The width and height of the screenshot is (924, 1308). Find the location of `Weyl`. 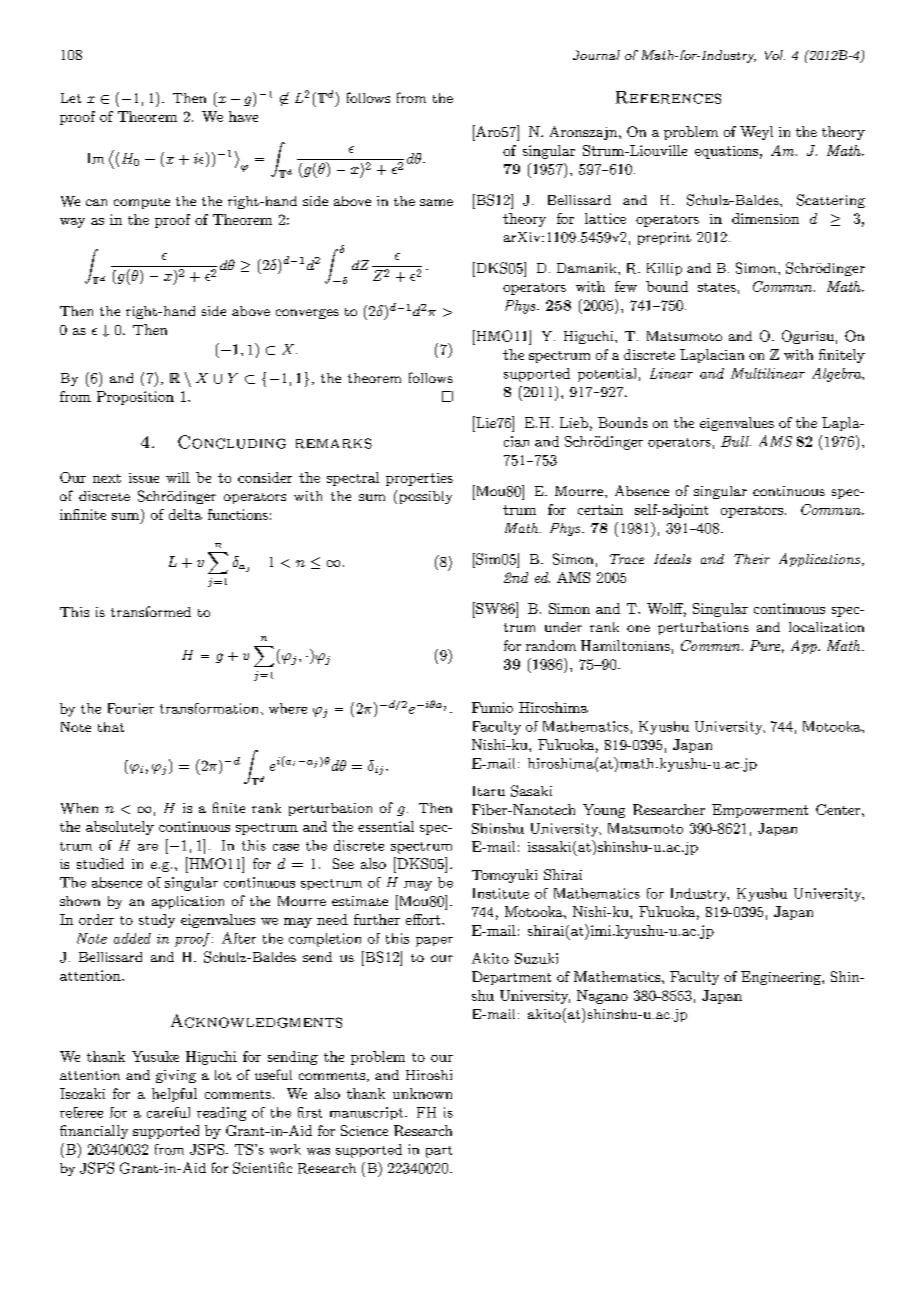

Weyl is located at coordinates (756, 133).
